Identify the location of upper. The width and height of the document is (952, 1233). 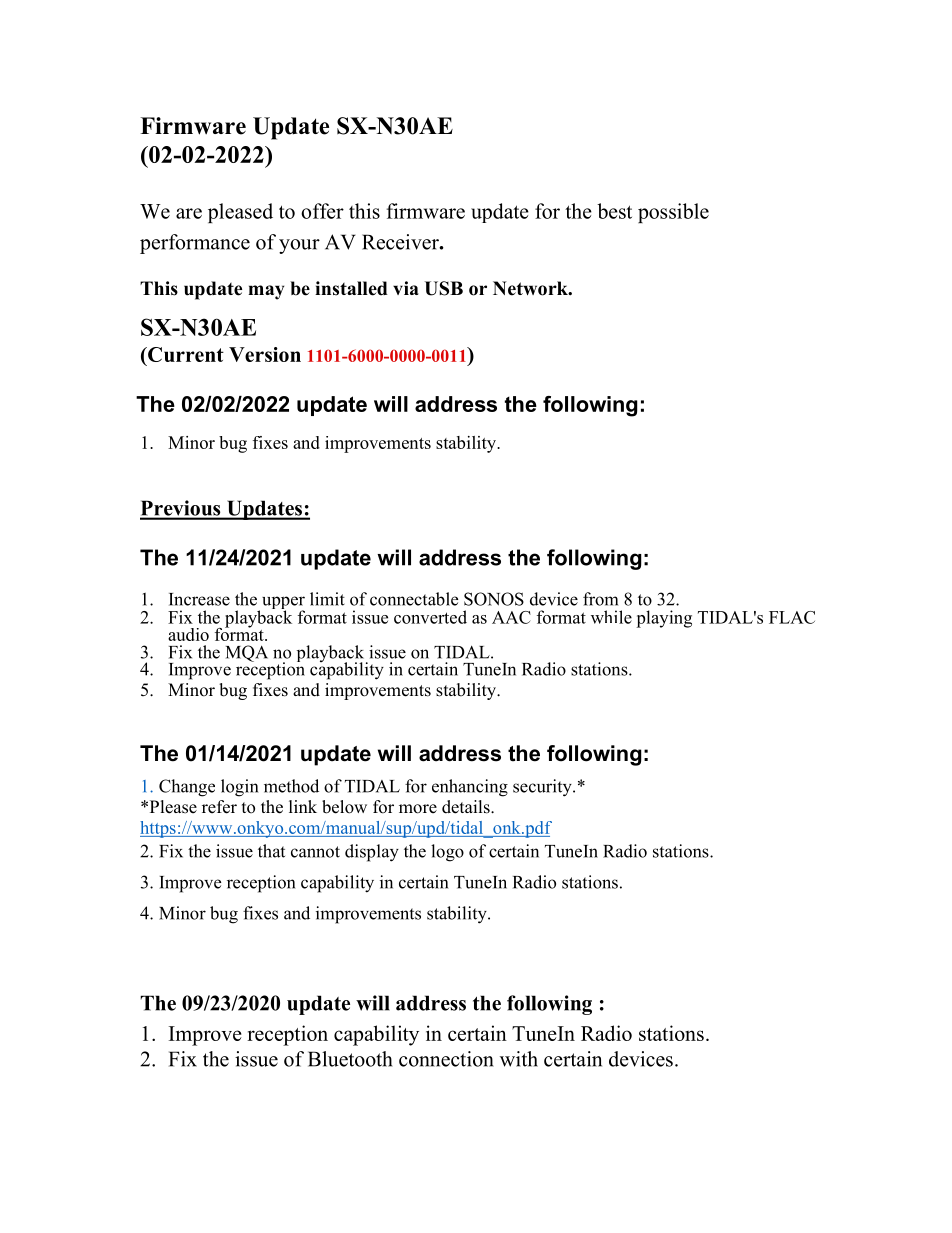
(283, 604).
